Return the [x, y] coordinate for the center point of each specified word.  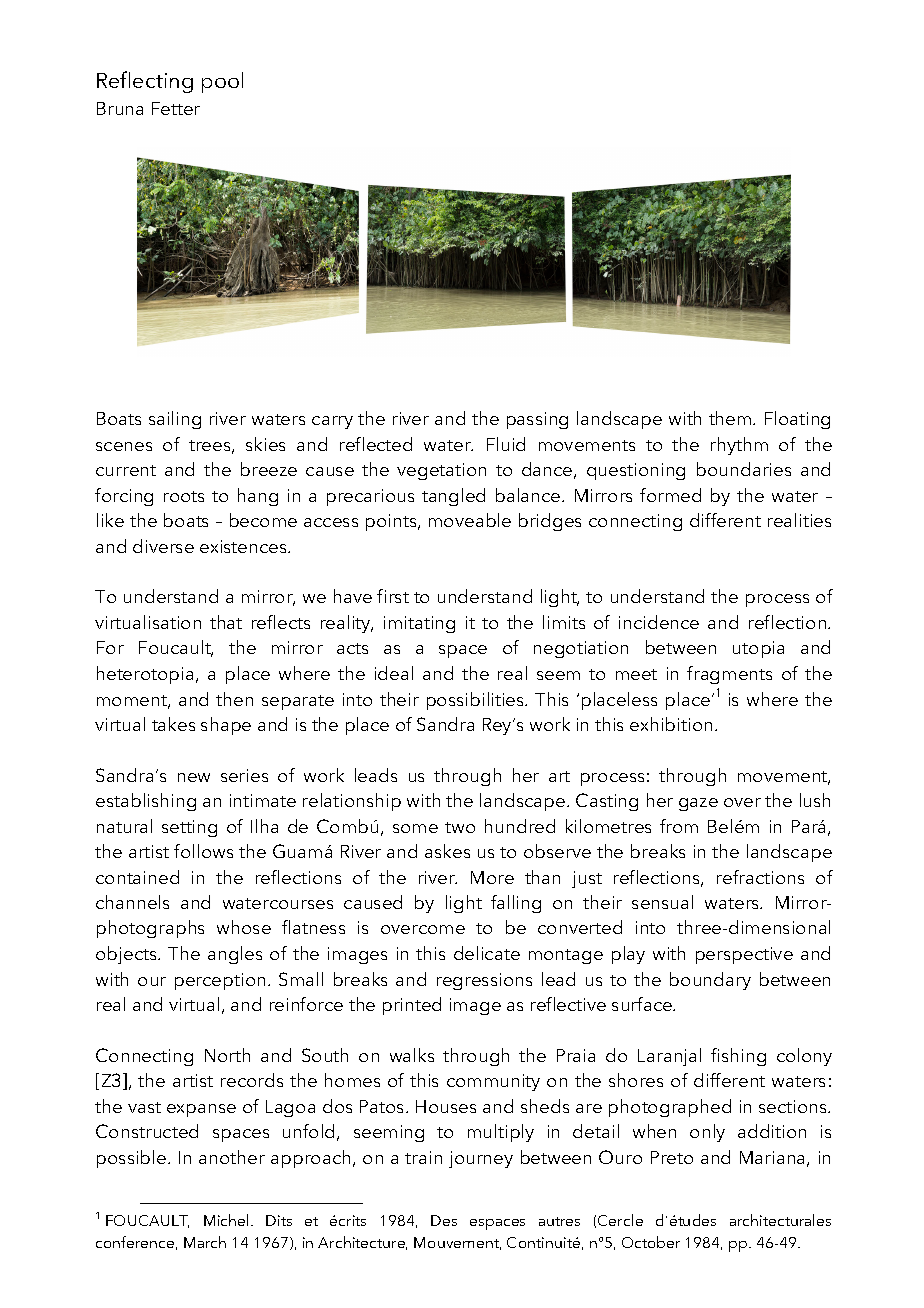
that [226, 622]
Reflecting [145, 82]
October [651, 1242]
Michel [228, 1220]
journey [481, 1159]
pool [222, 82]
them [731, 418]
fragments [729, 675]
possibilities [476, 701]
